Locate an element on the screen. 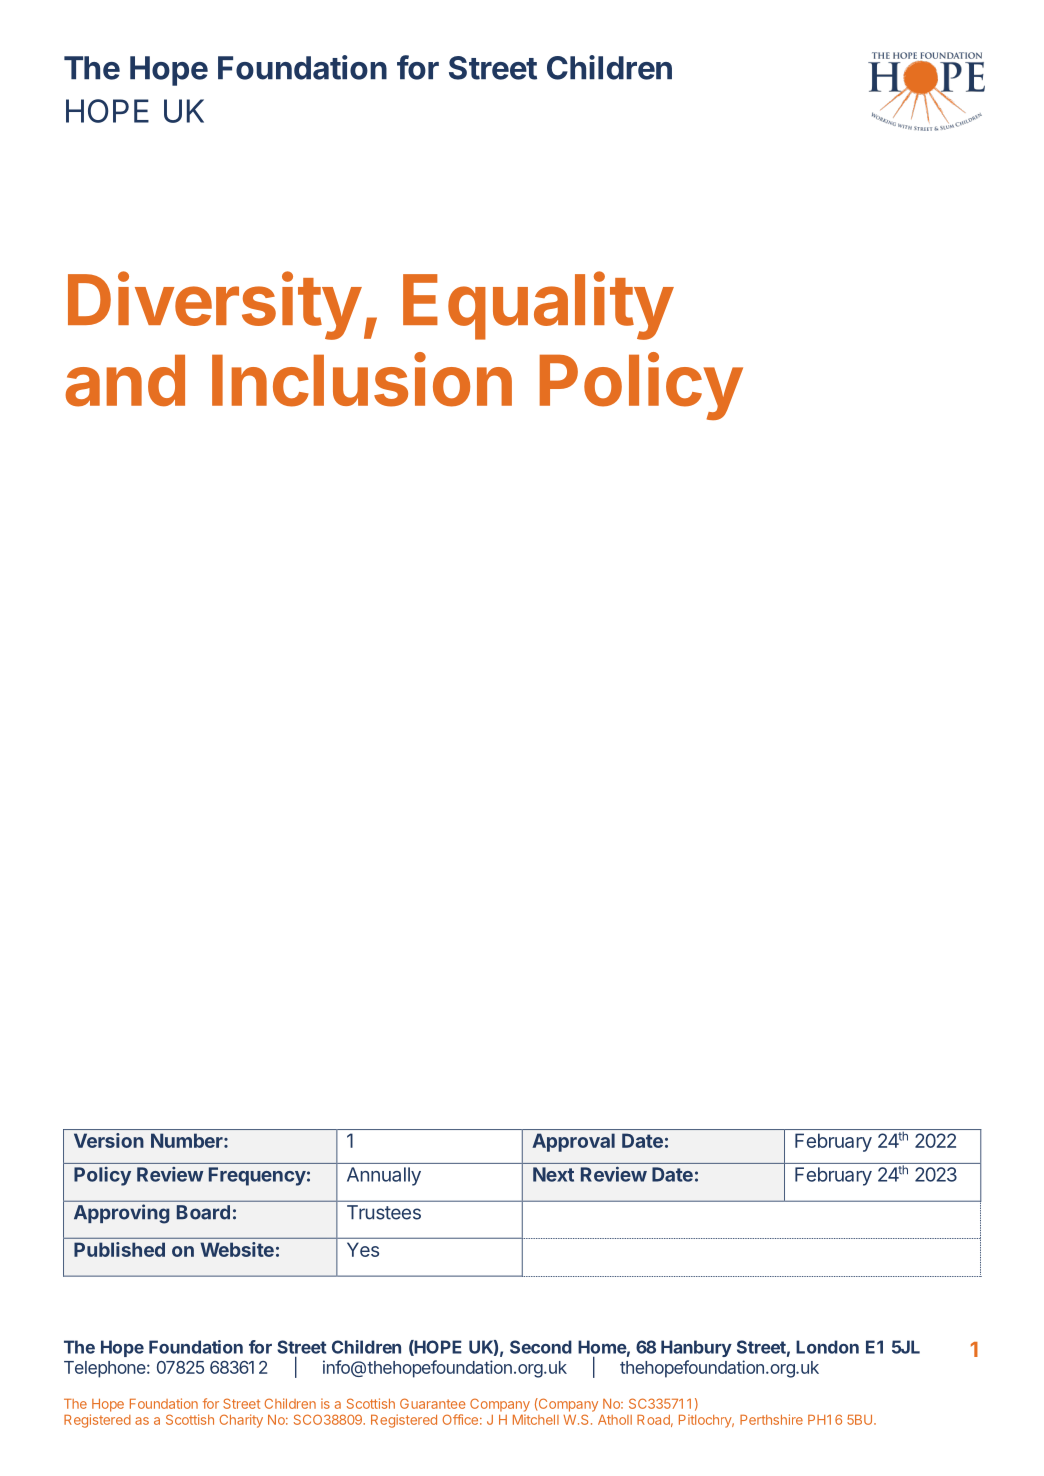 The width and height of the screenshot is (1044, 1476). London is located at coordinates (827, 1347).
